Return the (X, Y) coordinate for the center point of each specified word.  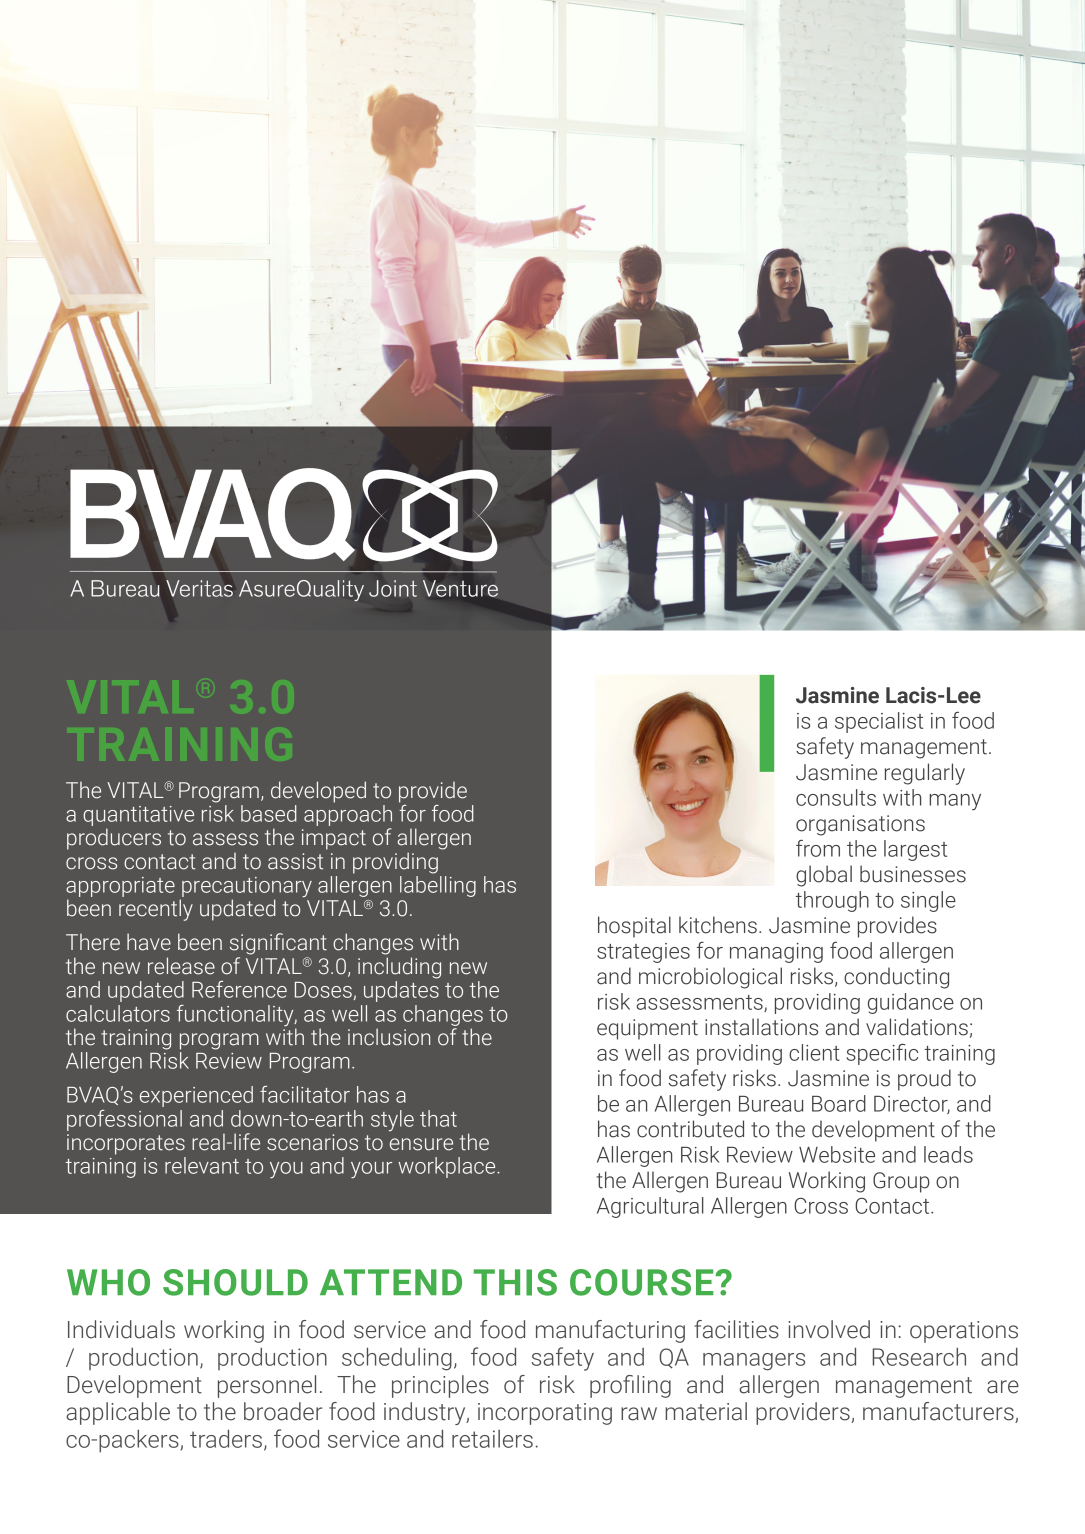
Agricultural (650, 1207)
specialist (879, 722)
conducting (896, 978)
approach (348, 815)
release (181, 966)
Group (901, 1182)
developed (318, 792)
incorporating (545, 1414)
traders (226, 1438)
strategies (643, 953)
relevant (202, 1165)
